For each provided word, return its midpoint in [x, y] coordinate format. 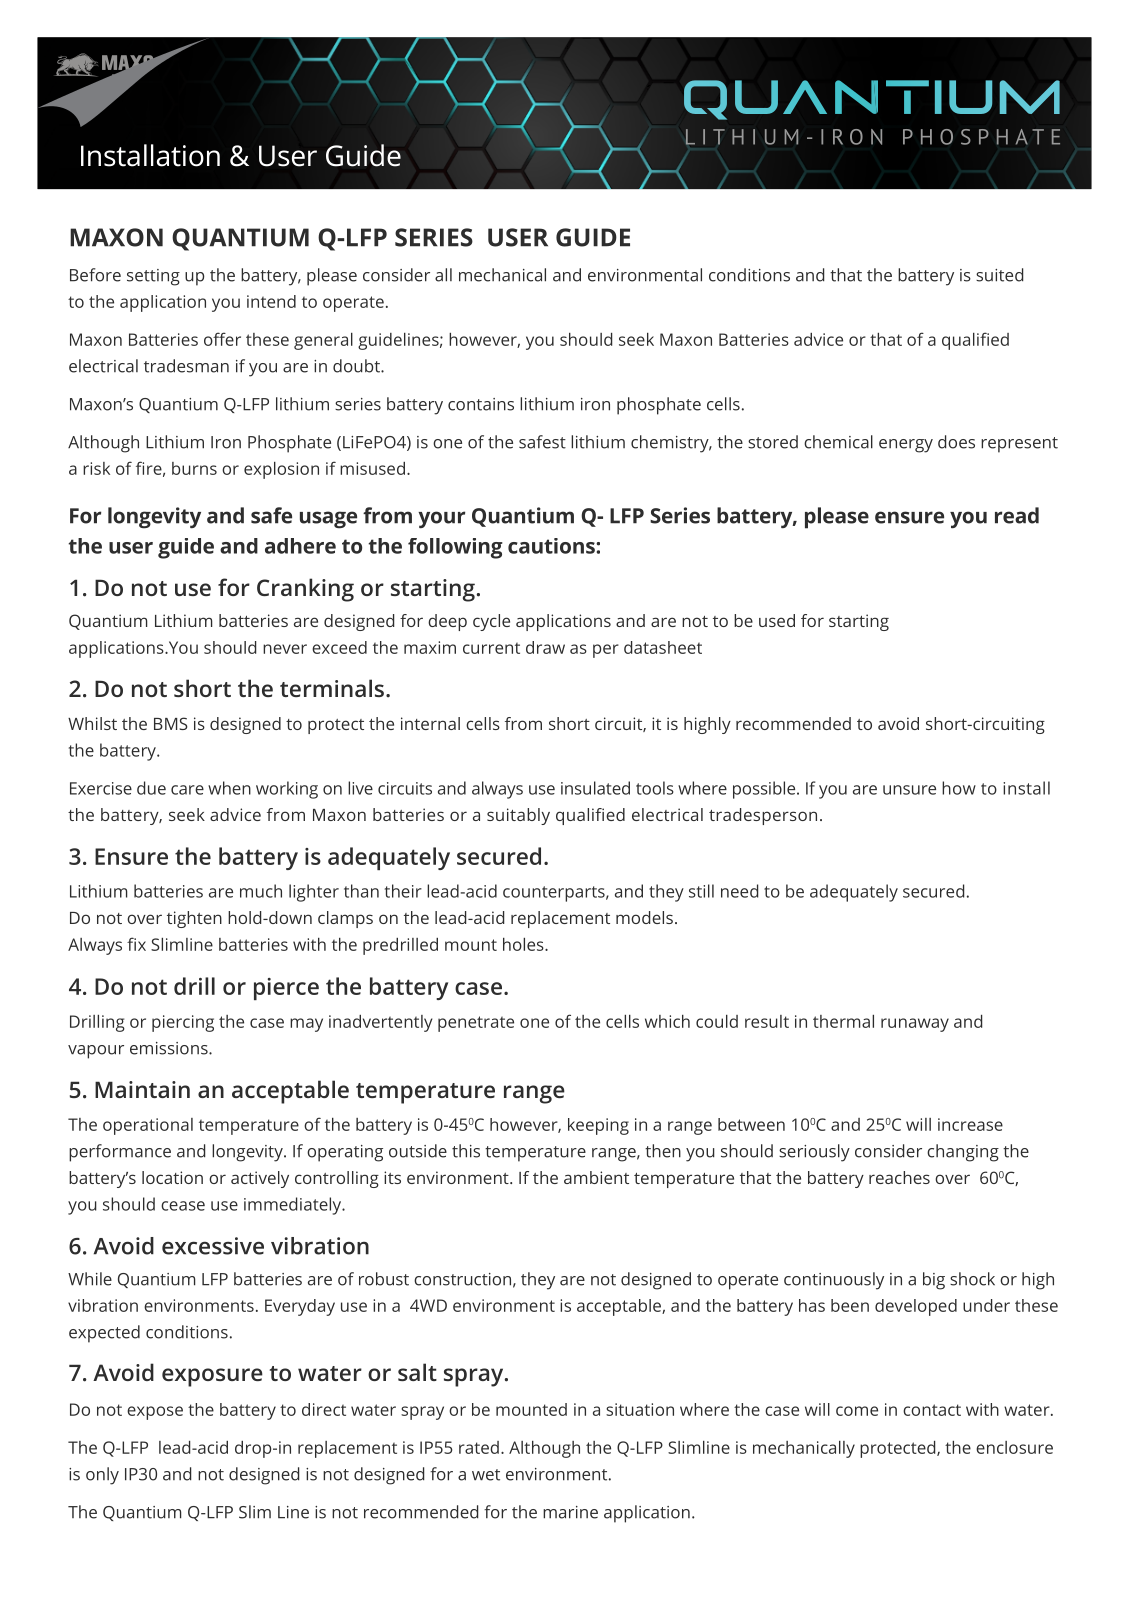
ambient [596, 1177]
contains [481, 404]
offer [222, 339]
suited [1000, 275]
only [102, 1476]
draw [545, 647]
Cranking [305, 590]
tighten [194, 919]
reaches [899, 1177]
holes [524, 944]
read [1017, 515]
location [172, 1177]
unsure [909, 790]
